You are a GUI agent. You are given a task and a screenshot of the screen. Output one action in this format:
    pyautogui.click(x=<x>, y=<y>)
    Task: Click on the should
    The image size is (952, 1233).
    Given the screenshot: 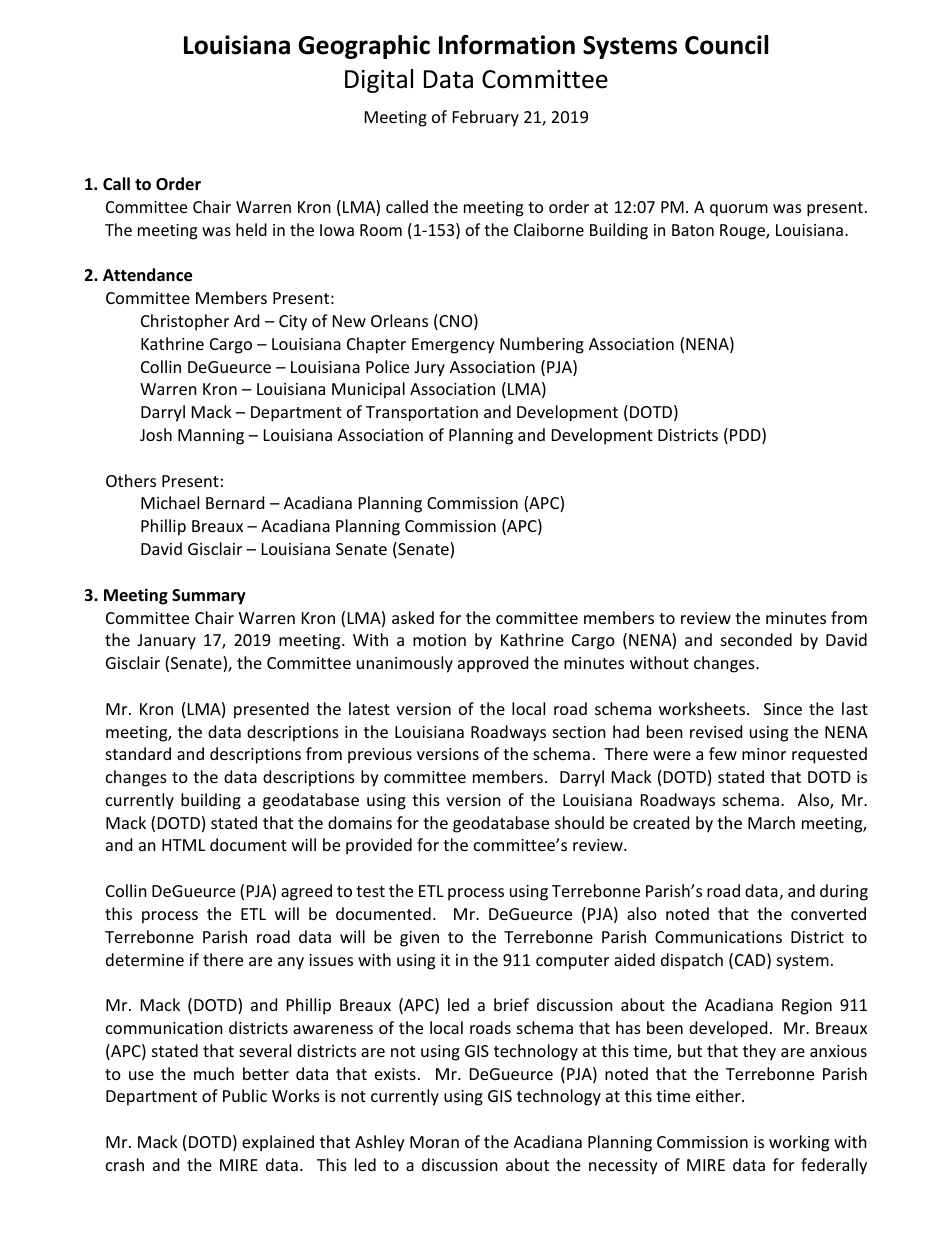 What is the action you would take?
    pyautogui.click(x=579, y=822)
